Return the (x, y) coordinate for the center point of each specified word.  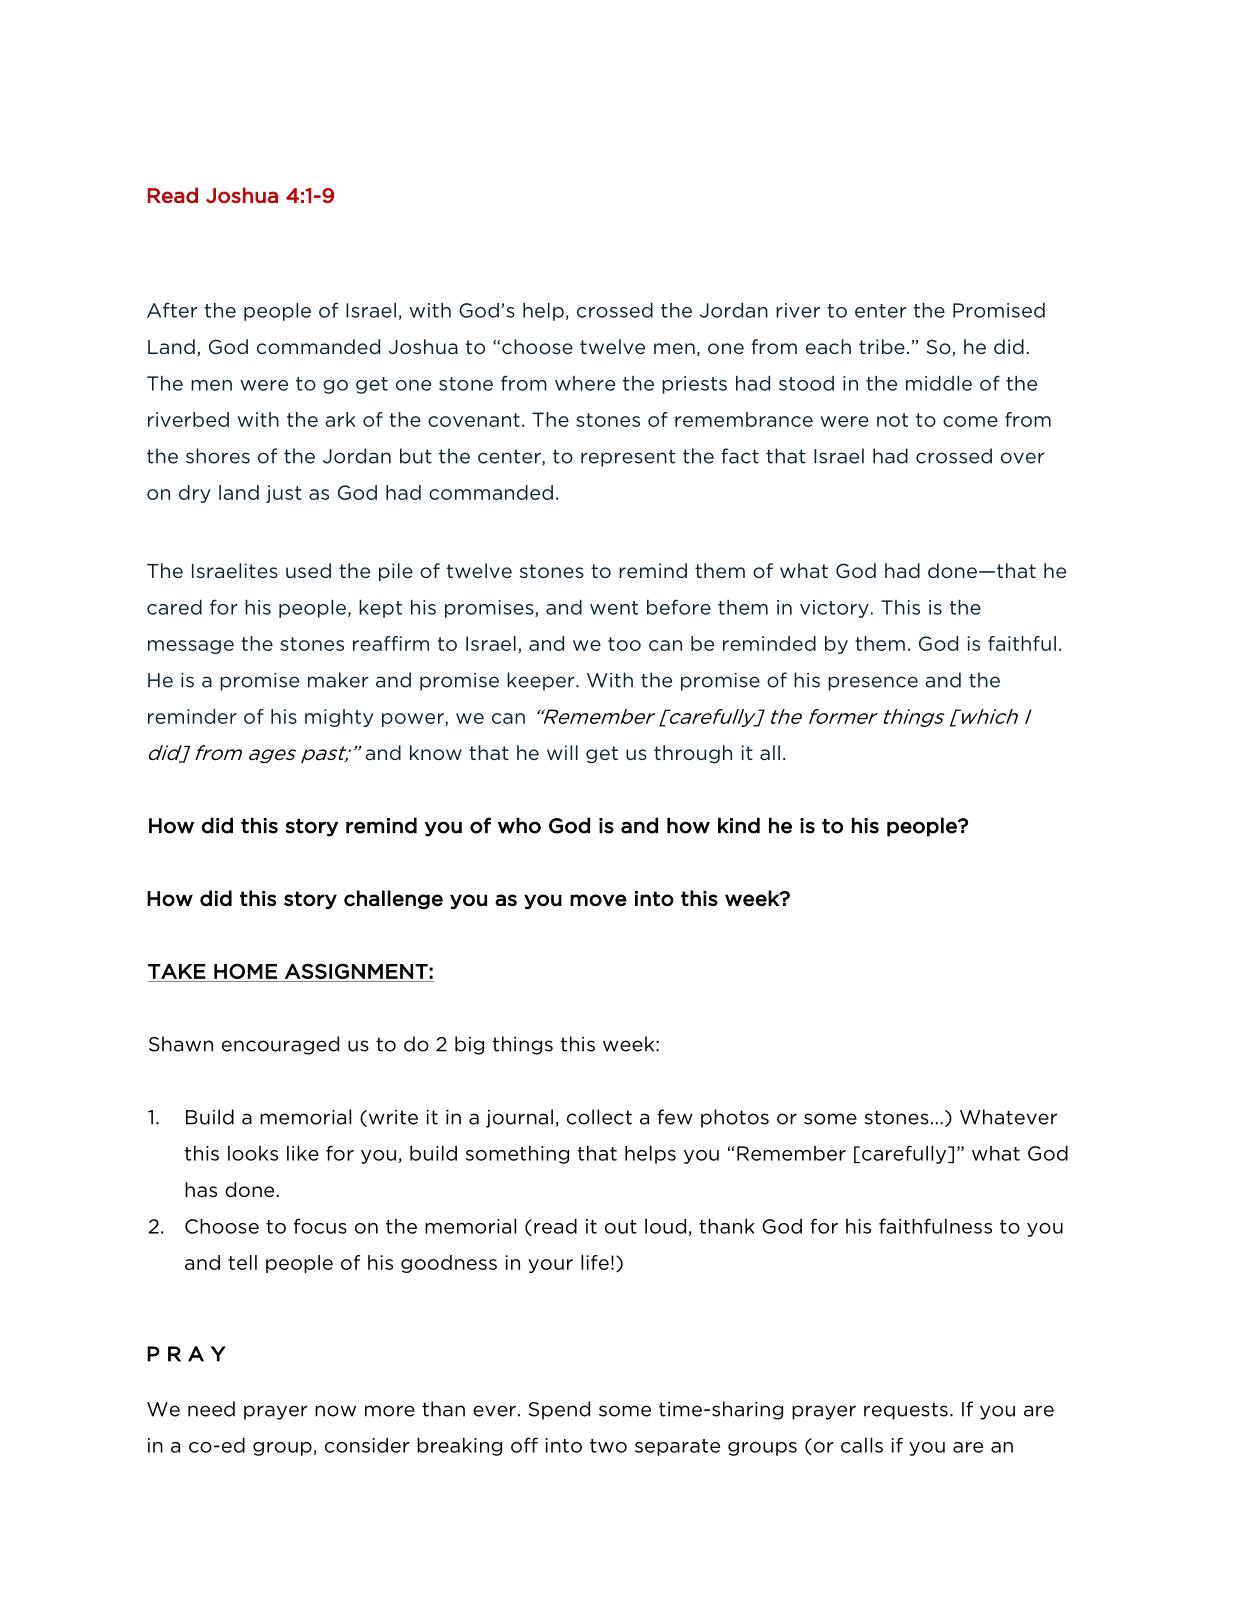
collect (599, 1117)
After (172, 310)
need (211, 1409)
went (614, 608)
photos (735, 1118)
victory (834, 609)
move (598, 900)
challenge (393, 899)
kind (739, 825)
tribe (882, 346)
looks (253, 1153)
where (585, 383)
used (308, 570)
